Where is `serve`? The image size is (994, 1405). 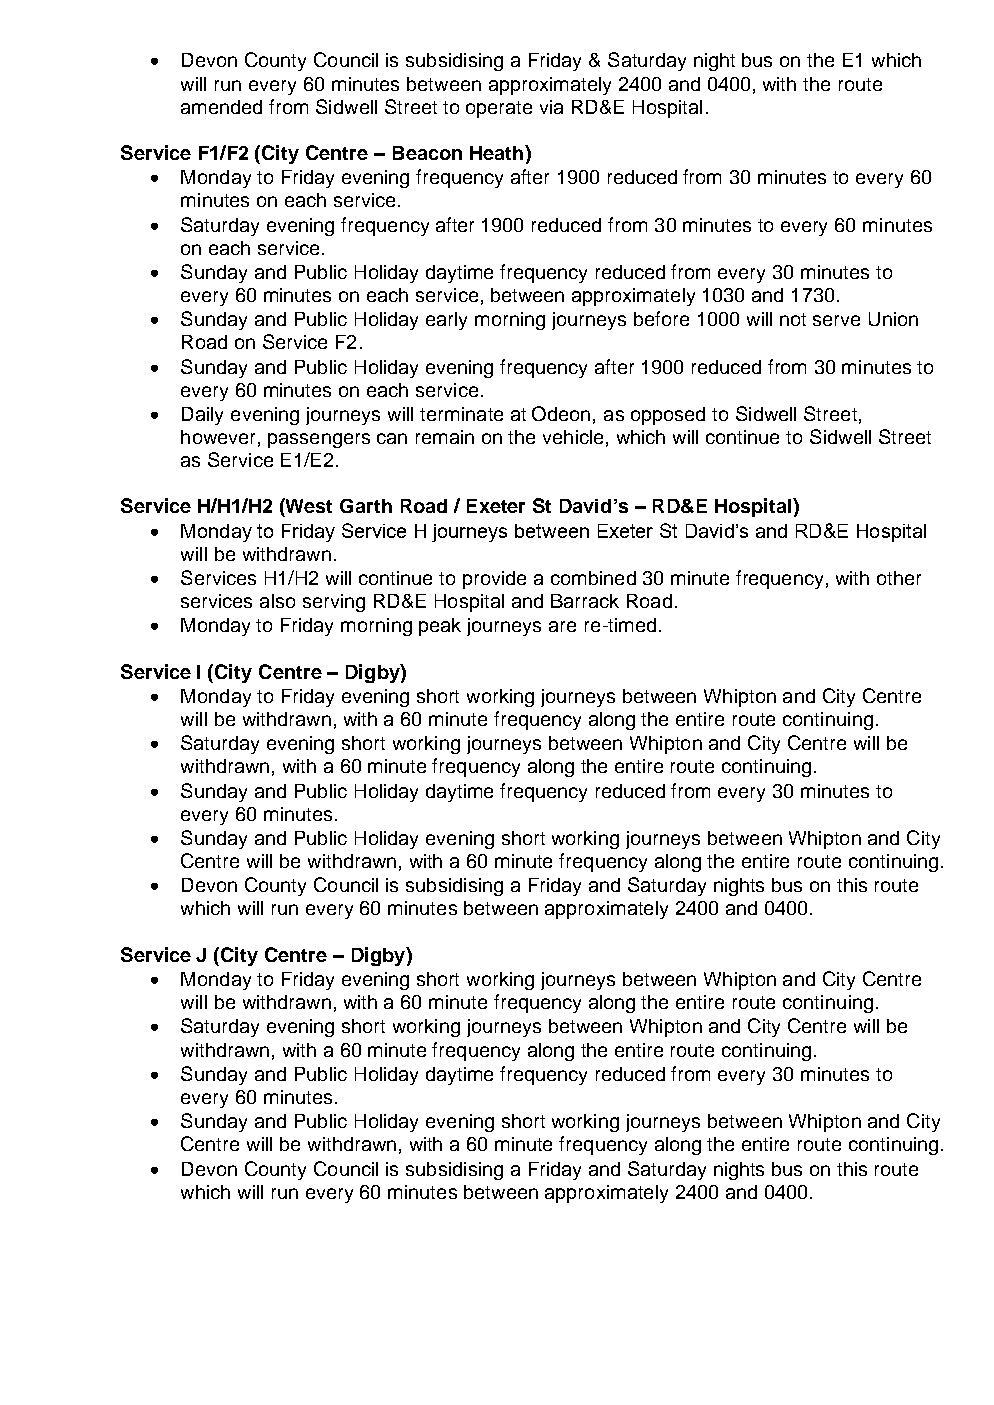 serve is located at coordinates (836, 320).
